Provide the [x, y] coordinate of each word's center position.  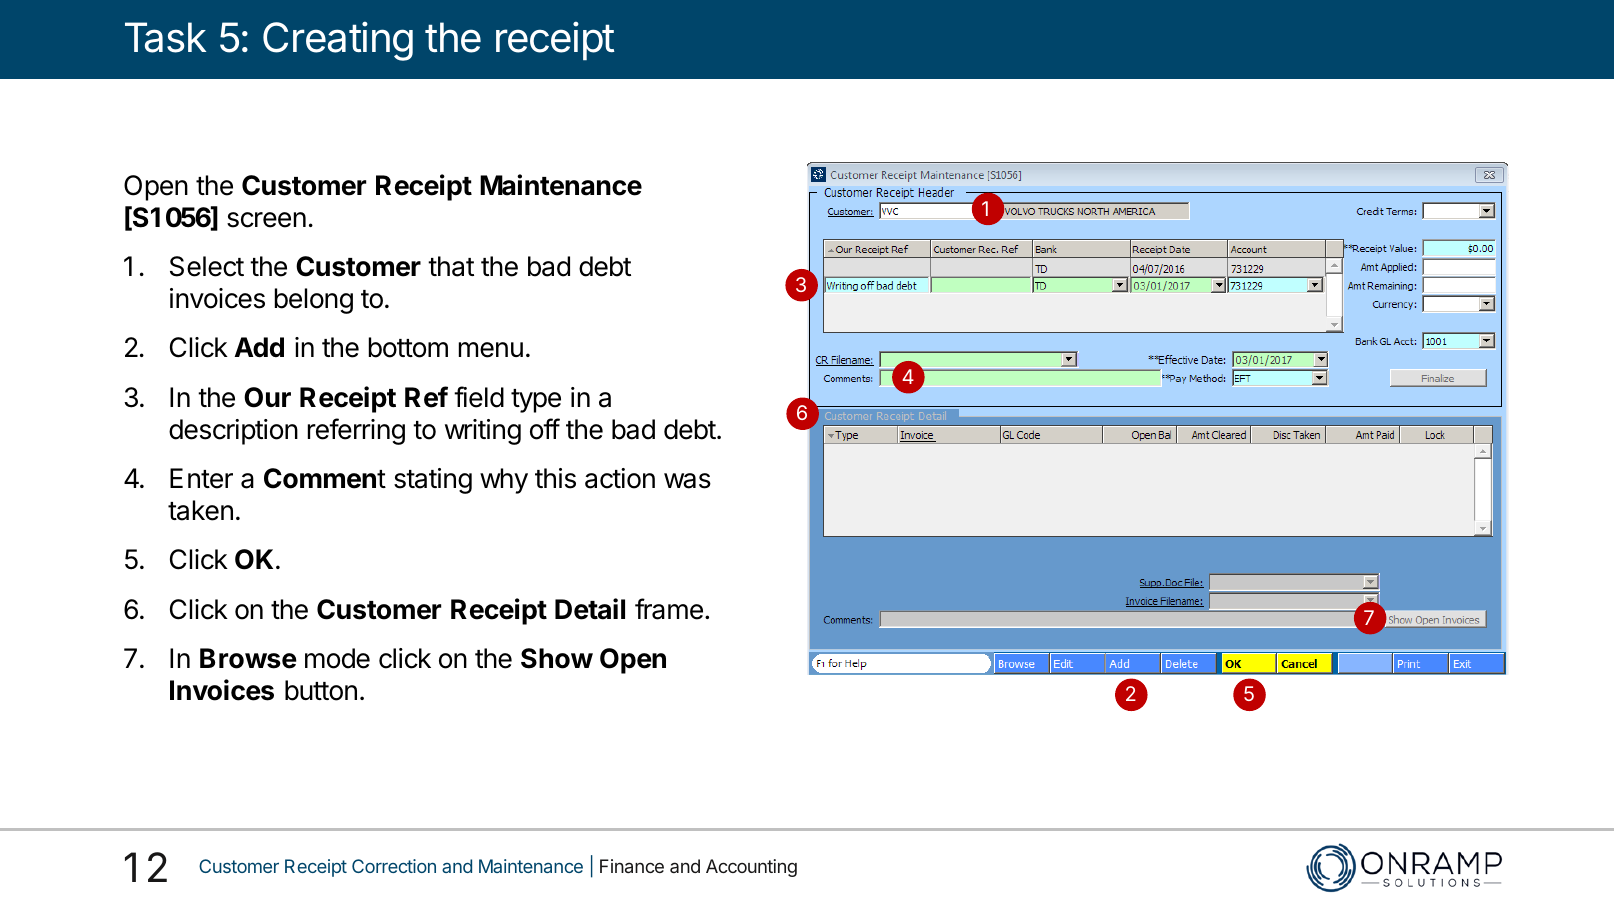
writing [483, 432]
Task [165, 37]
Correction [394, 866]
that [451, 266]
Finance [632, 866]
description [233, 432]
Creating [338, 41]
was [687, 481]
